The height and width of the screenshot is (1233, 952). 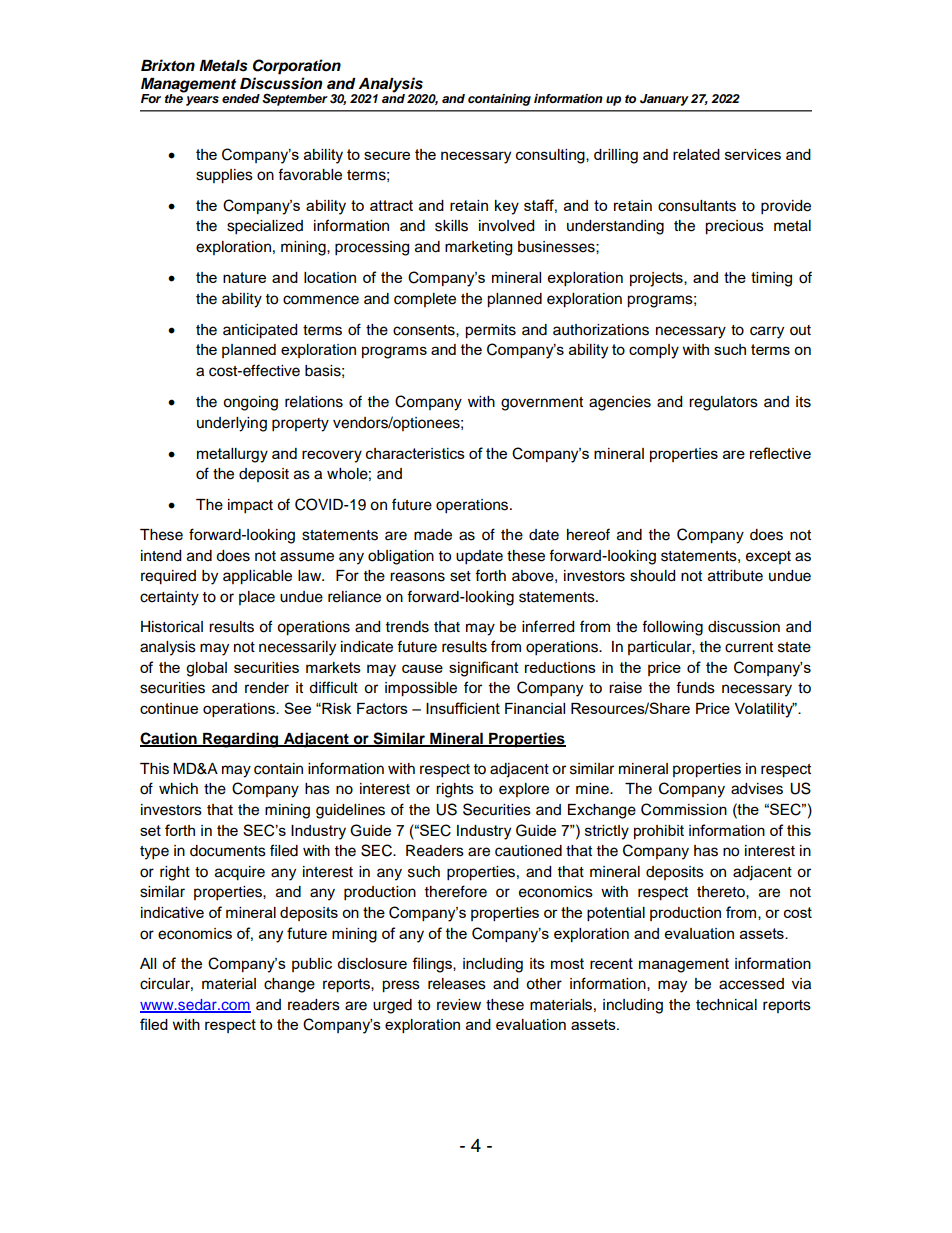 What do you see at coordinates (433, 535) in the screenshot?
I see `made` at bounding box center [433, 535].
